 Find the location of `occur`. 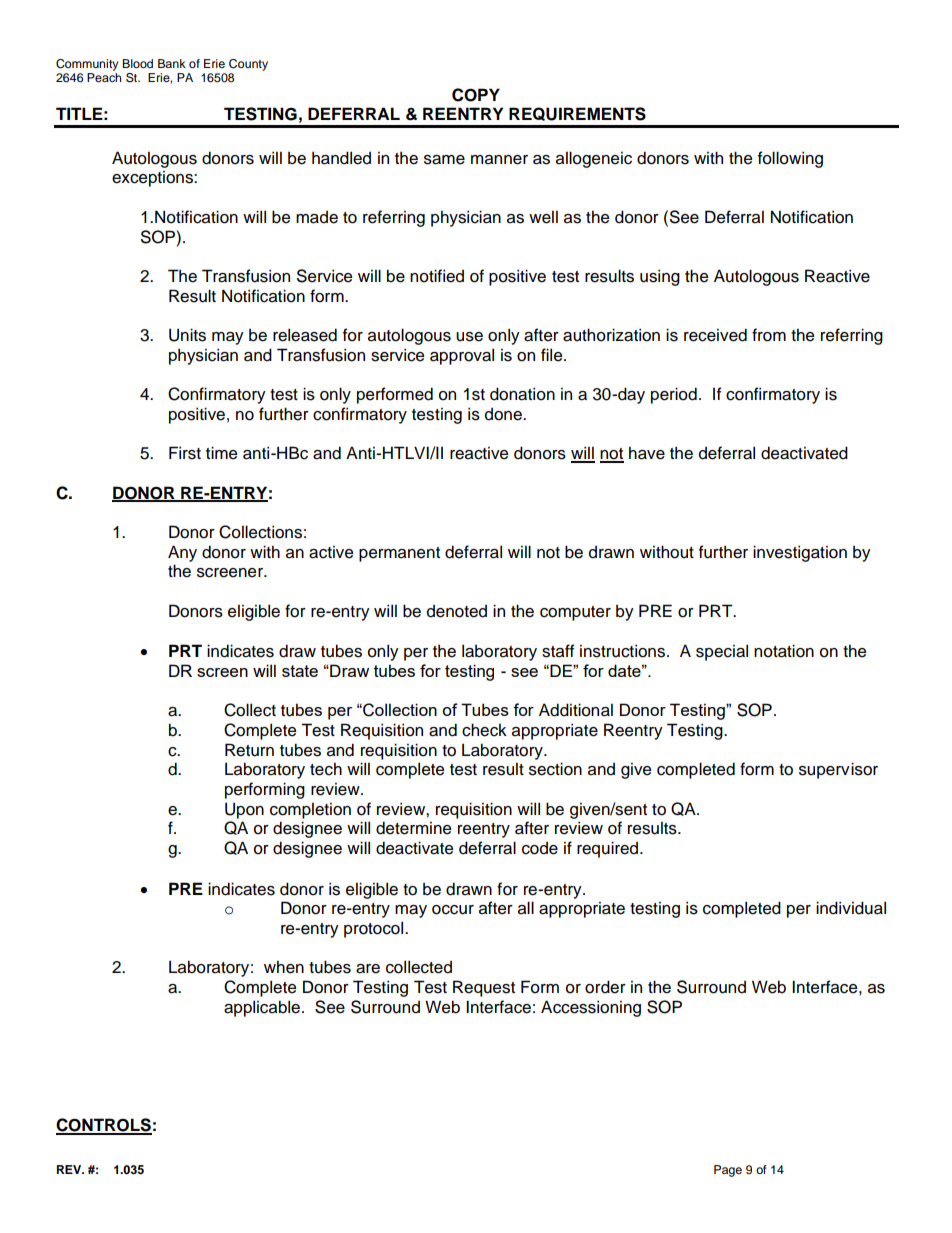

occur is located at coordinates (453, 910).
